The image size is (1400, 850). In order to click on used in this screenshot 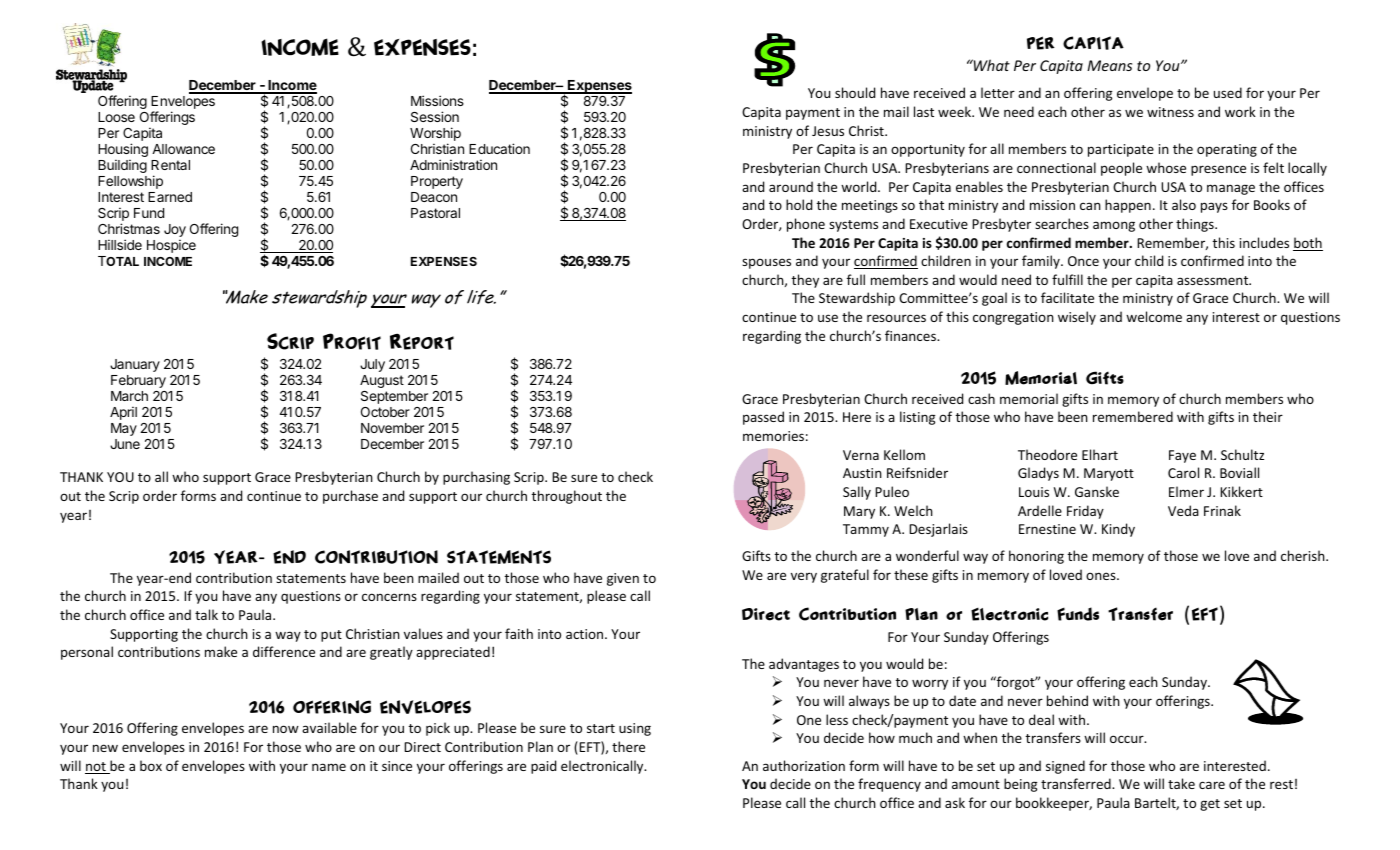, I will do `click(1228, 92)`.
